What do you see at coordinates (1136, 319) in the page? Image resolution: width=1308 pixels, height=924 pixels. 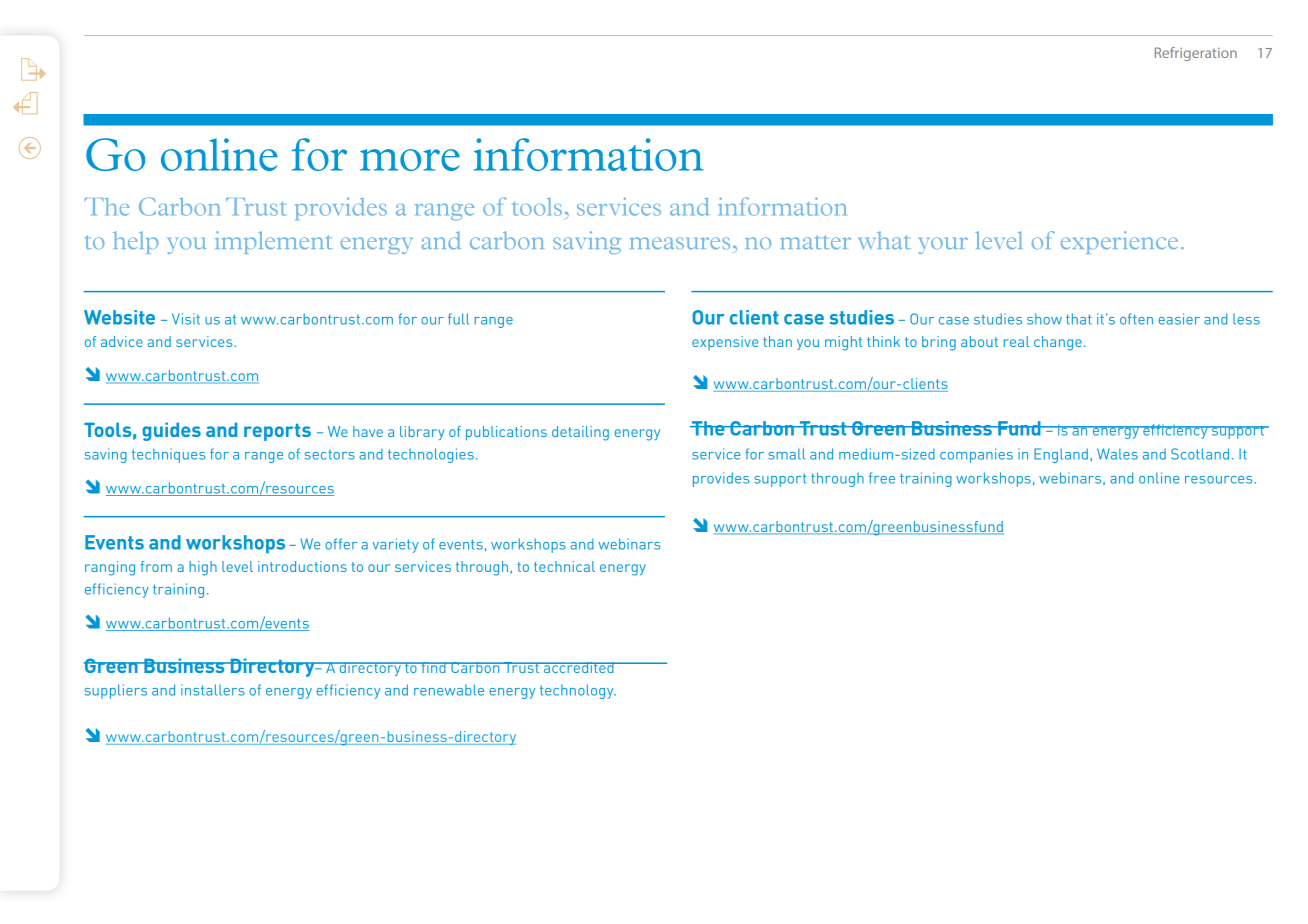 I see `often` at bounding box center [1136, 319].
